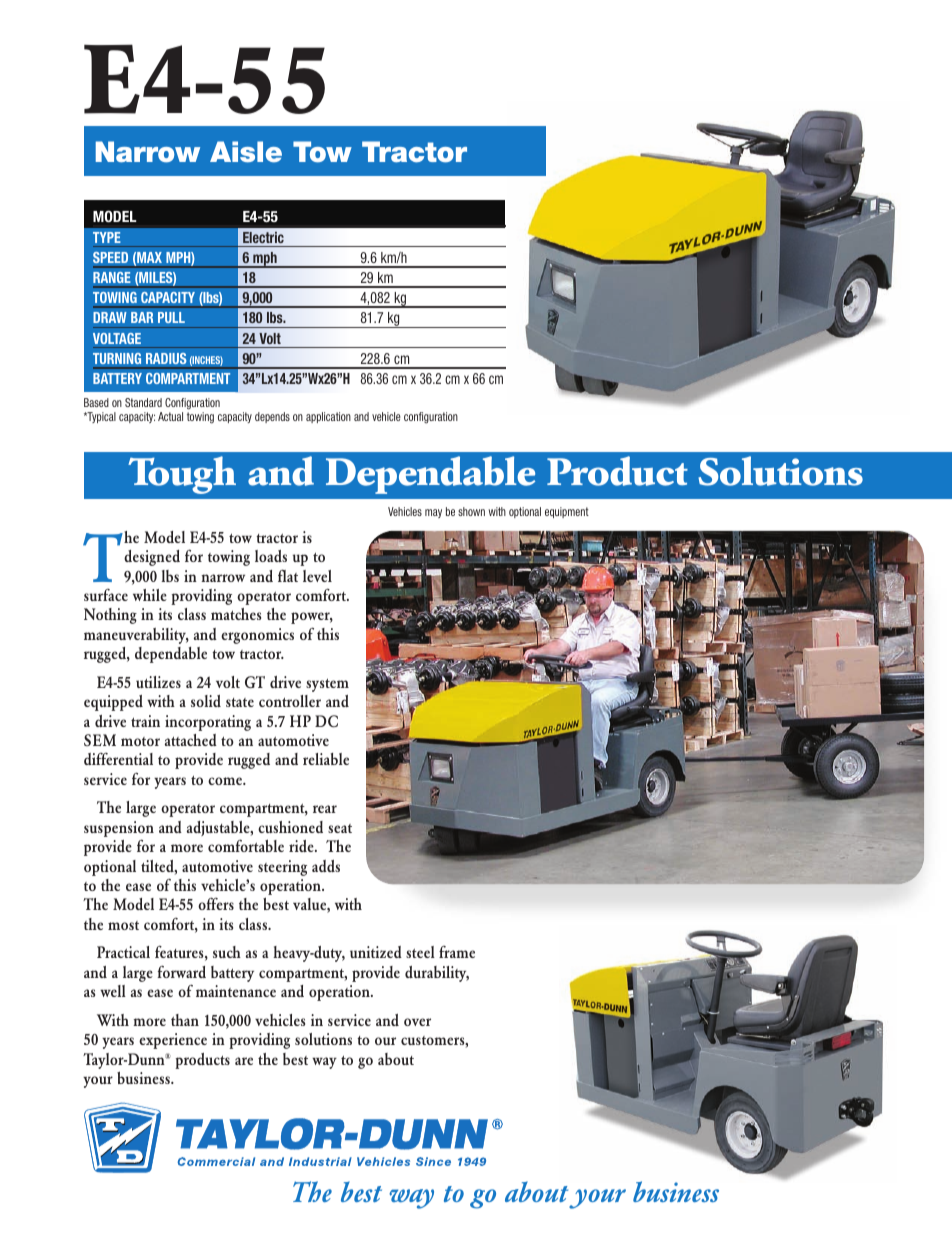 Image resolution: width=952 pixels, height=1233 pixels. What do you see at coordinates (317, 576) in the page?
I see `level` at bounding box center [317, 576].
